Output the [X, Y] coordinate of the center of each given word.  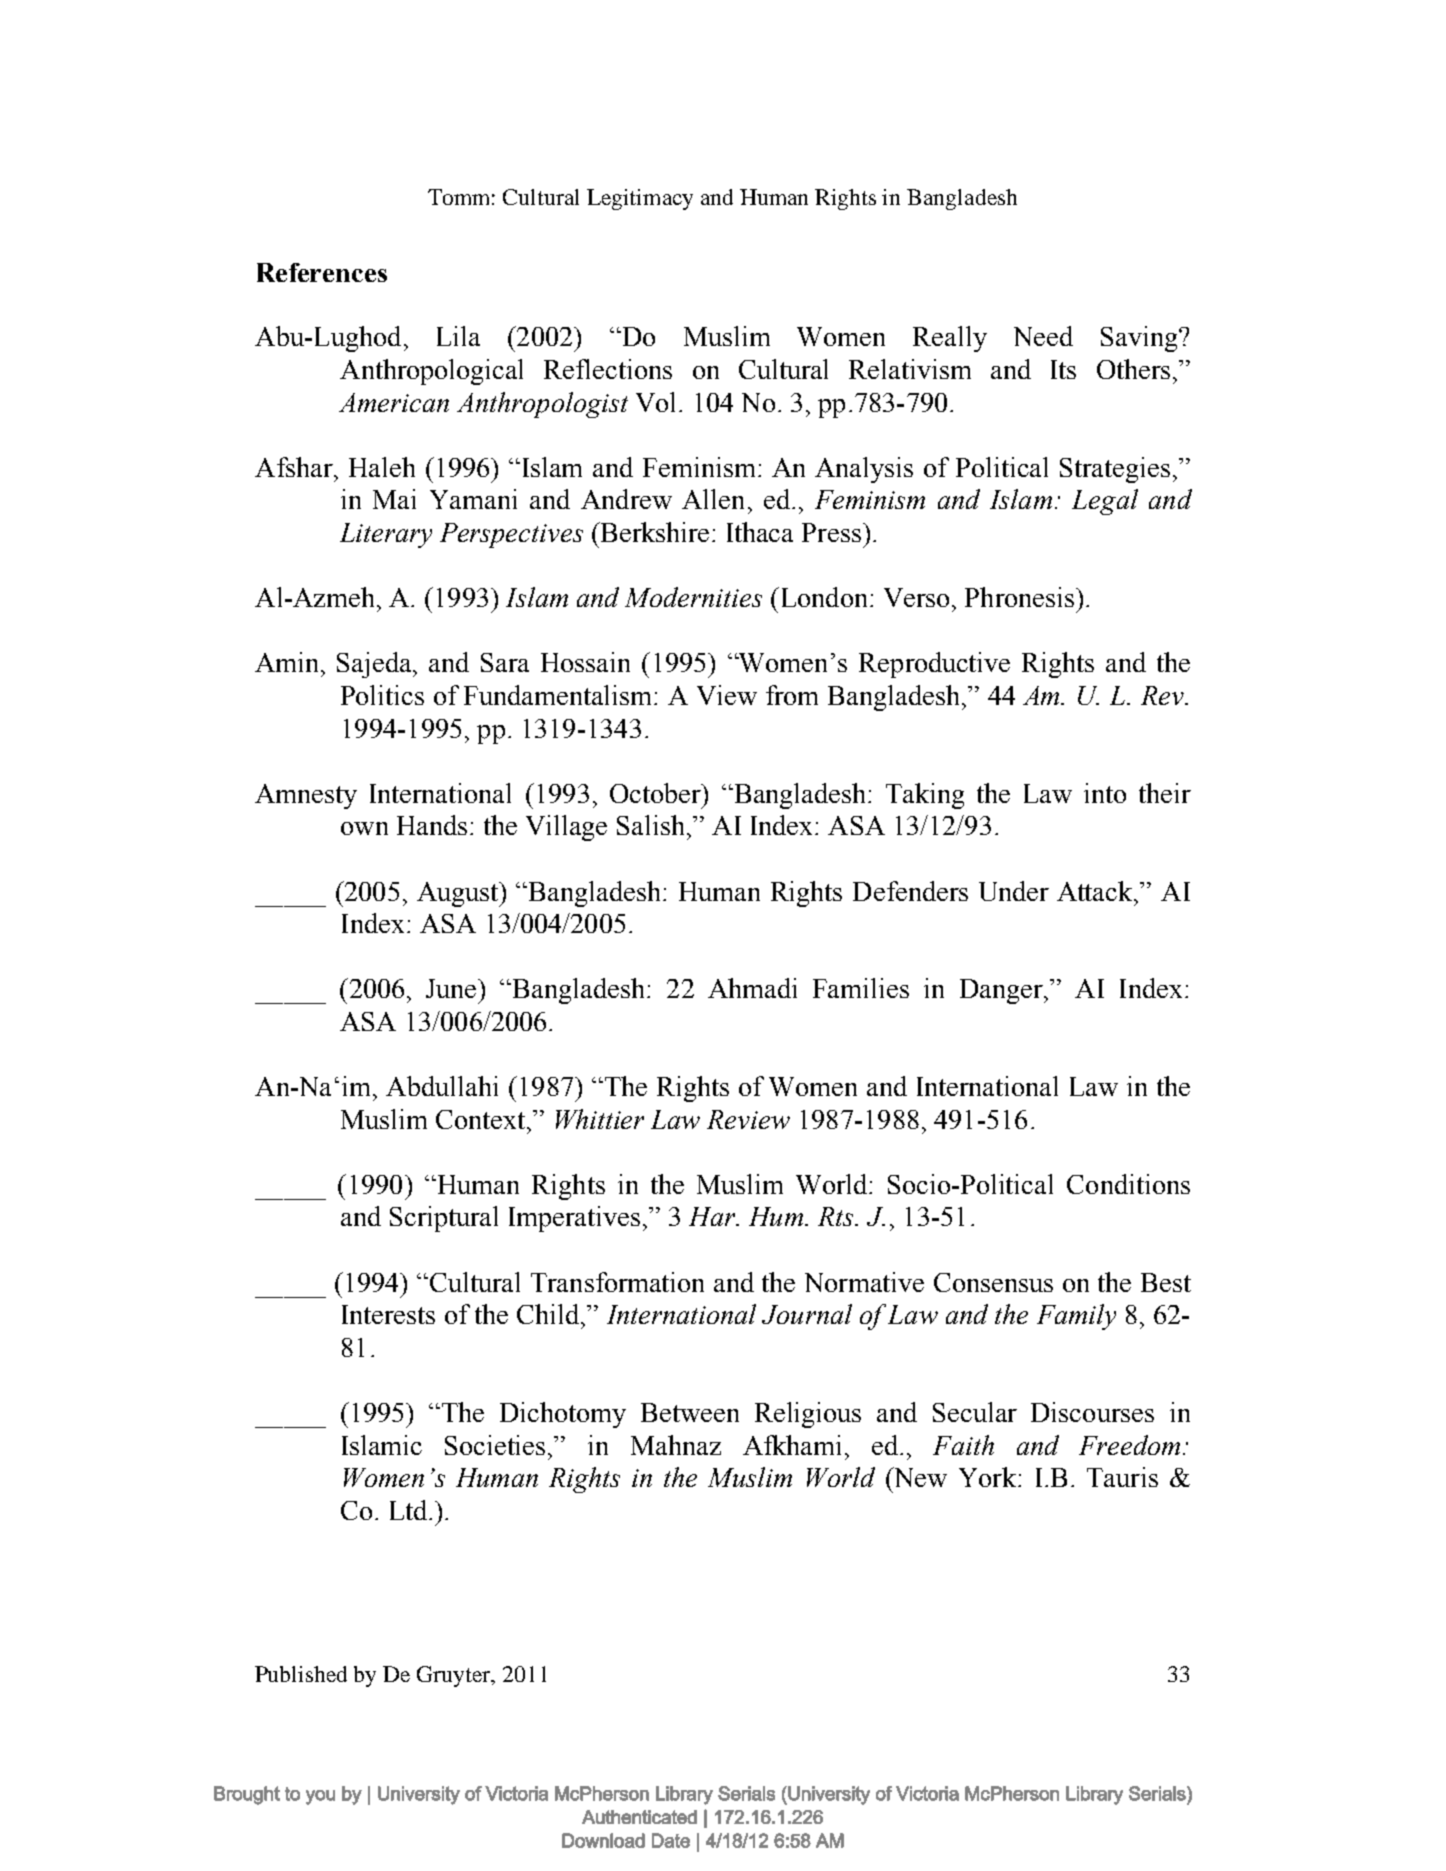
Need [1043, 336]
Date [671, 1840]
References [322, 272]
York [989, 1477]
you [320, 1797]
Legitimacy [640, 199]
